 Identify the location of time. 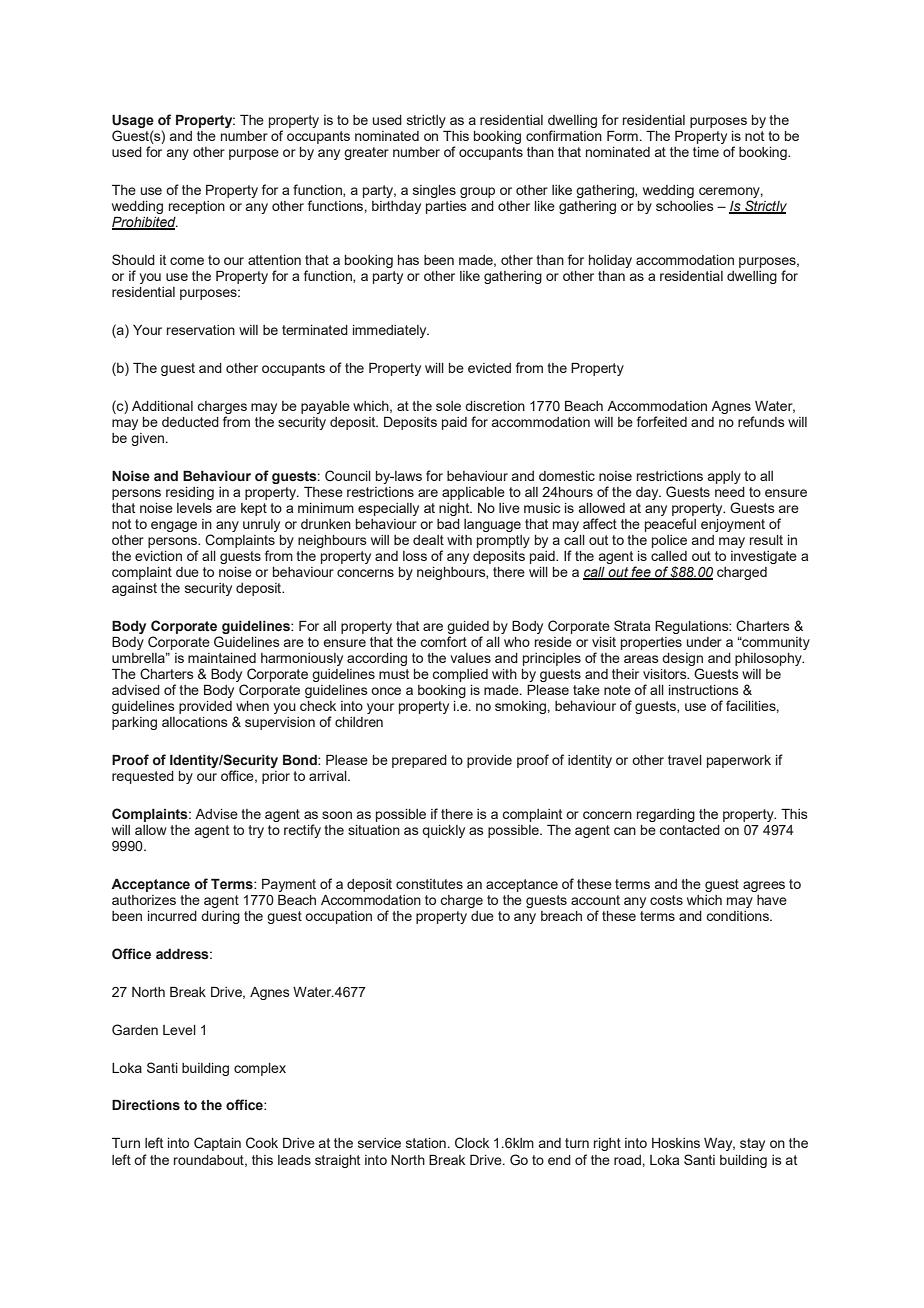
(706, 152).
